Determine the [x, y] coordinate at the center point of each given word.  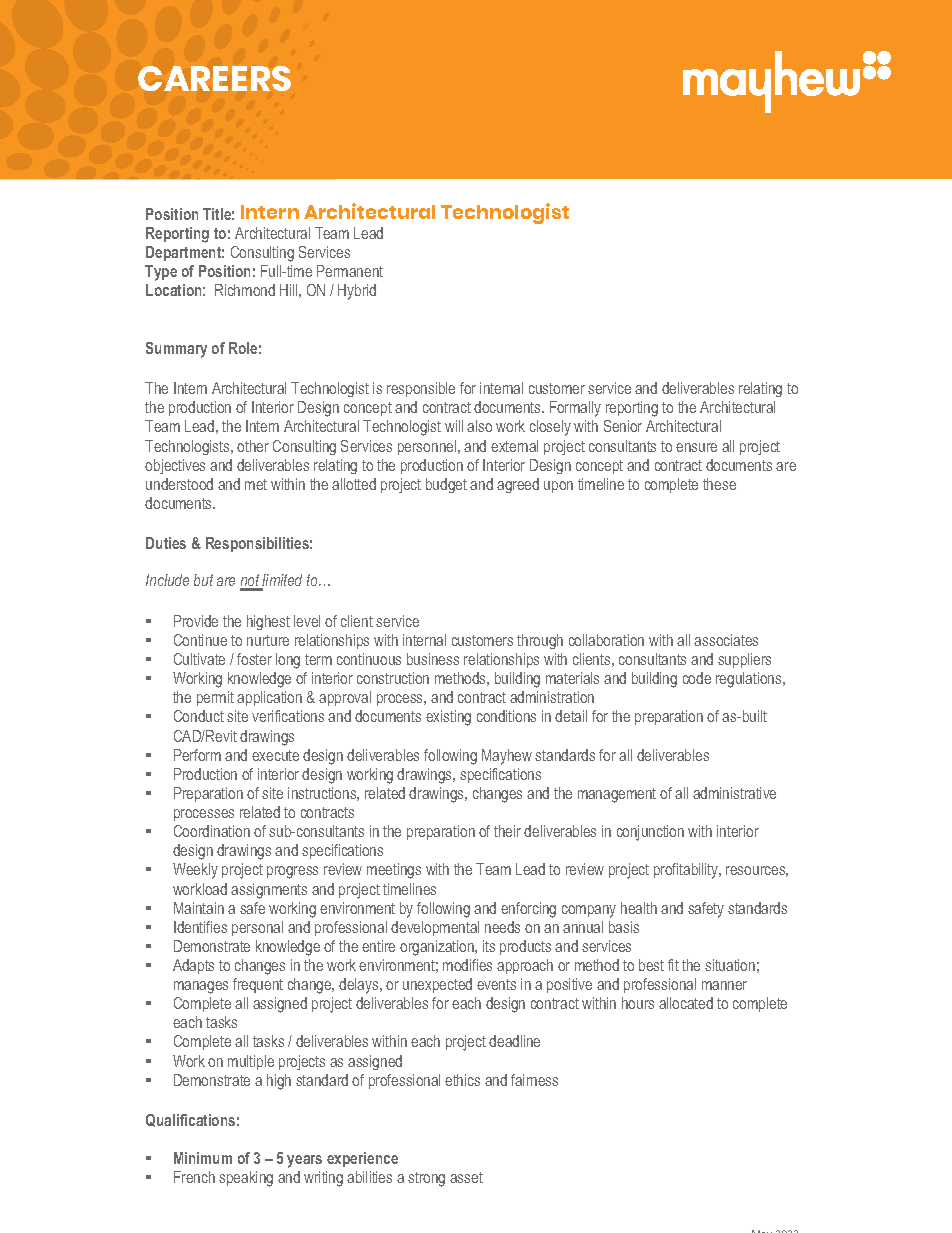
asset [466, 1177]
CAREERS [214, 78]
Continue [200, 640]
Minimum [203, 1158]
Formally [575, 409]
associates [726, 640]
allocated [686, 1003]
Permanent [350, 271]
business [433, 659]
